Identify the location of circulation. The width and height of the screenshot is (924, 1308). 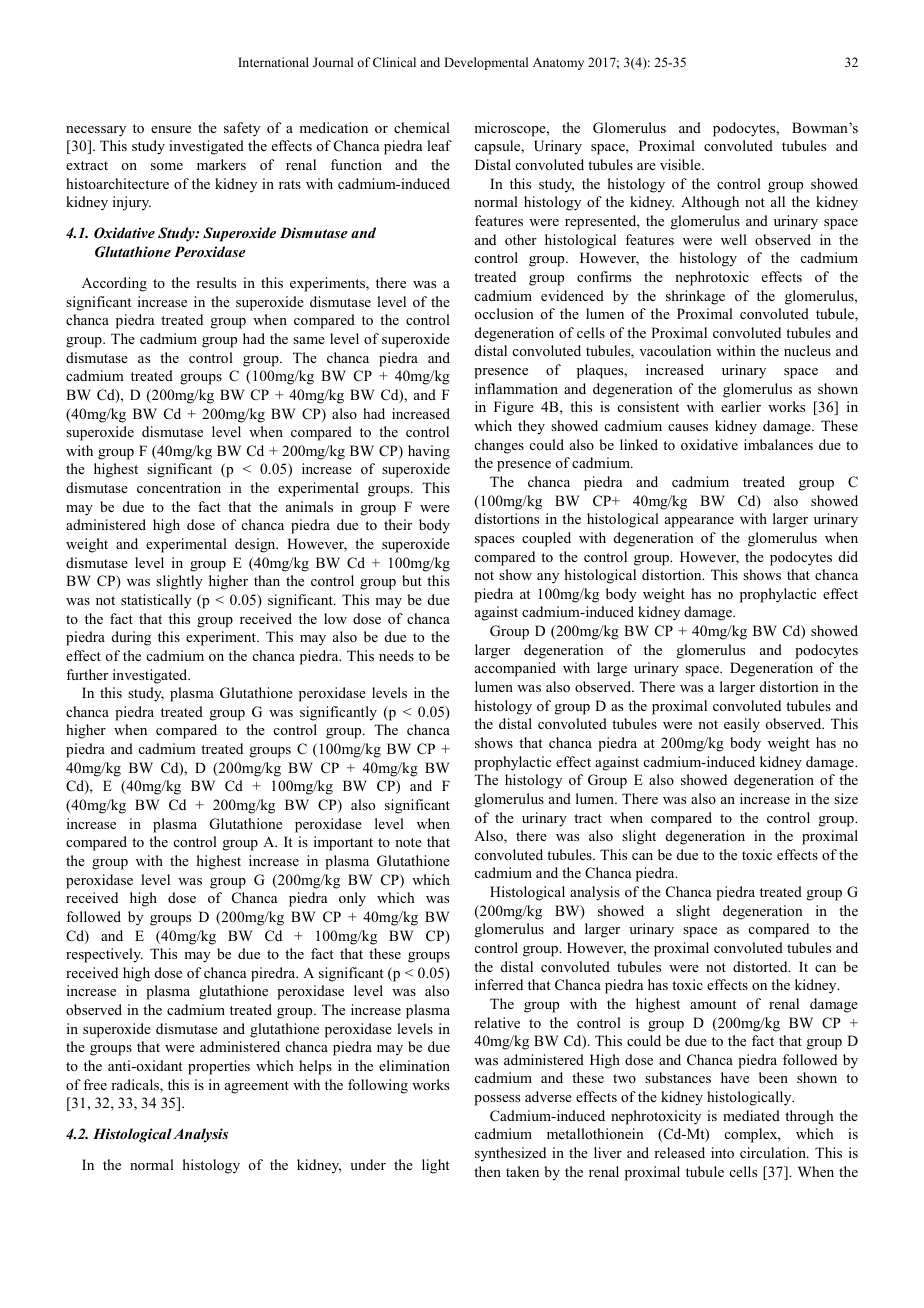
(774, 1152).
